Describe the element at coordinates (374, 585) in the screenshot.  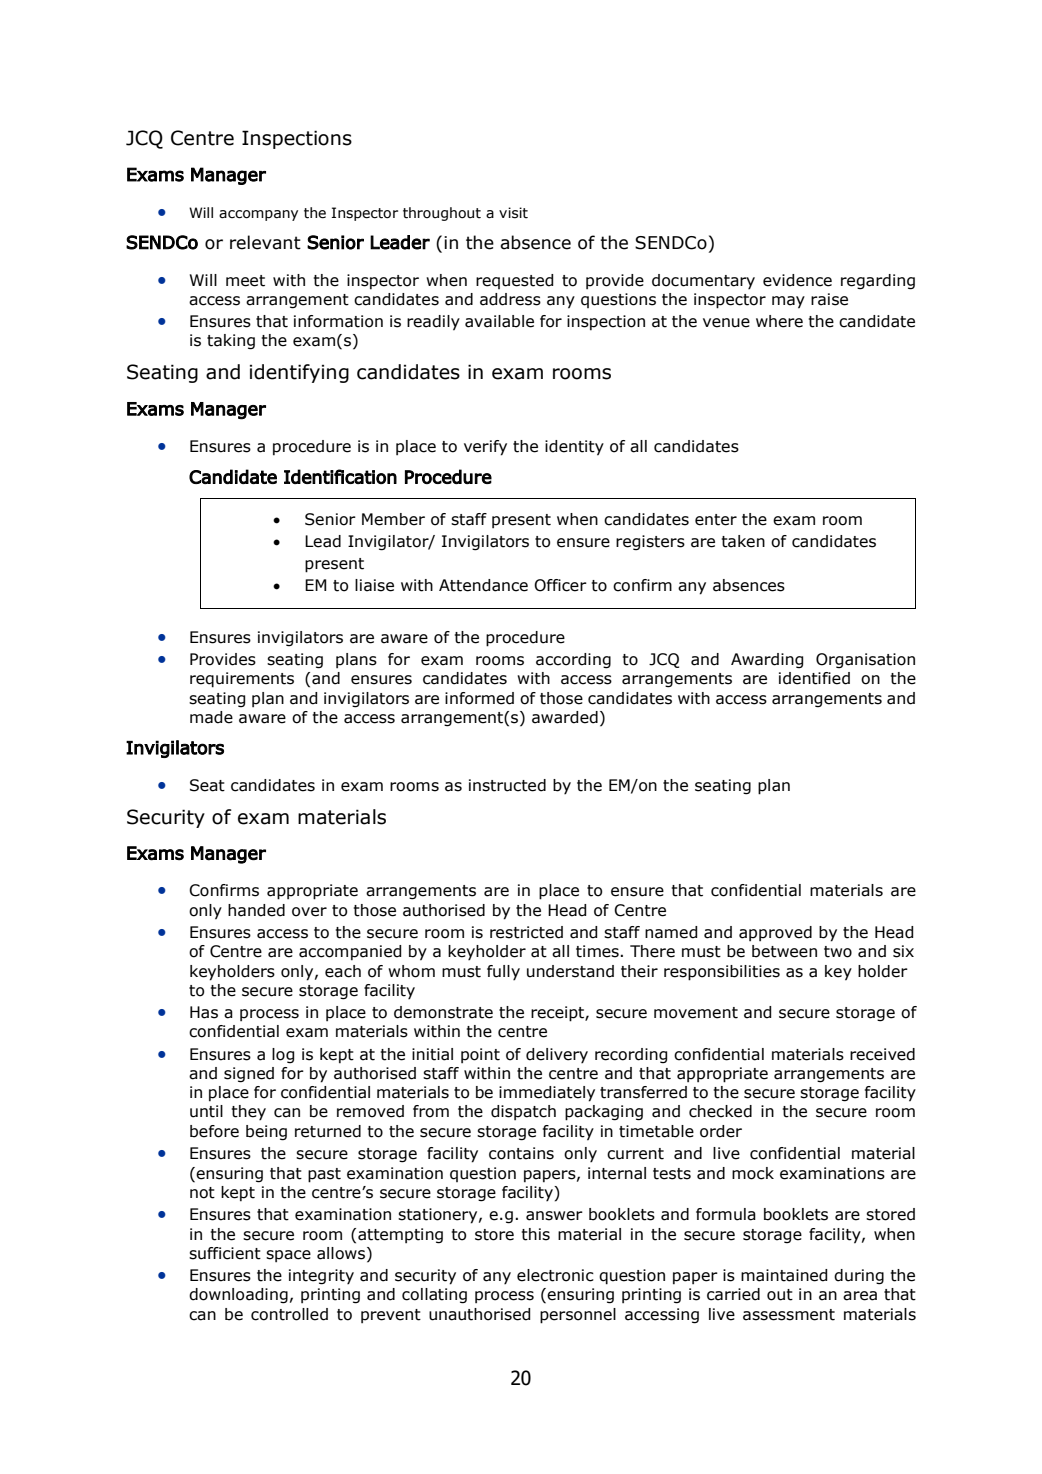
I see `liaise` at that location.
